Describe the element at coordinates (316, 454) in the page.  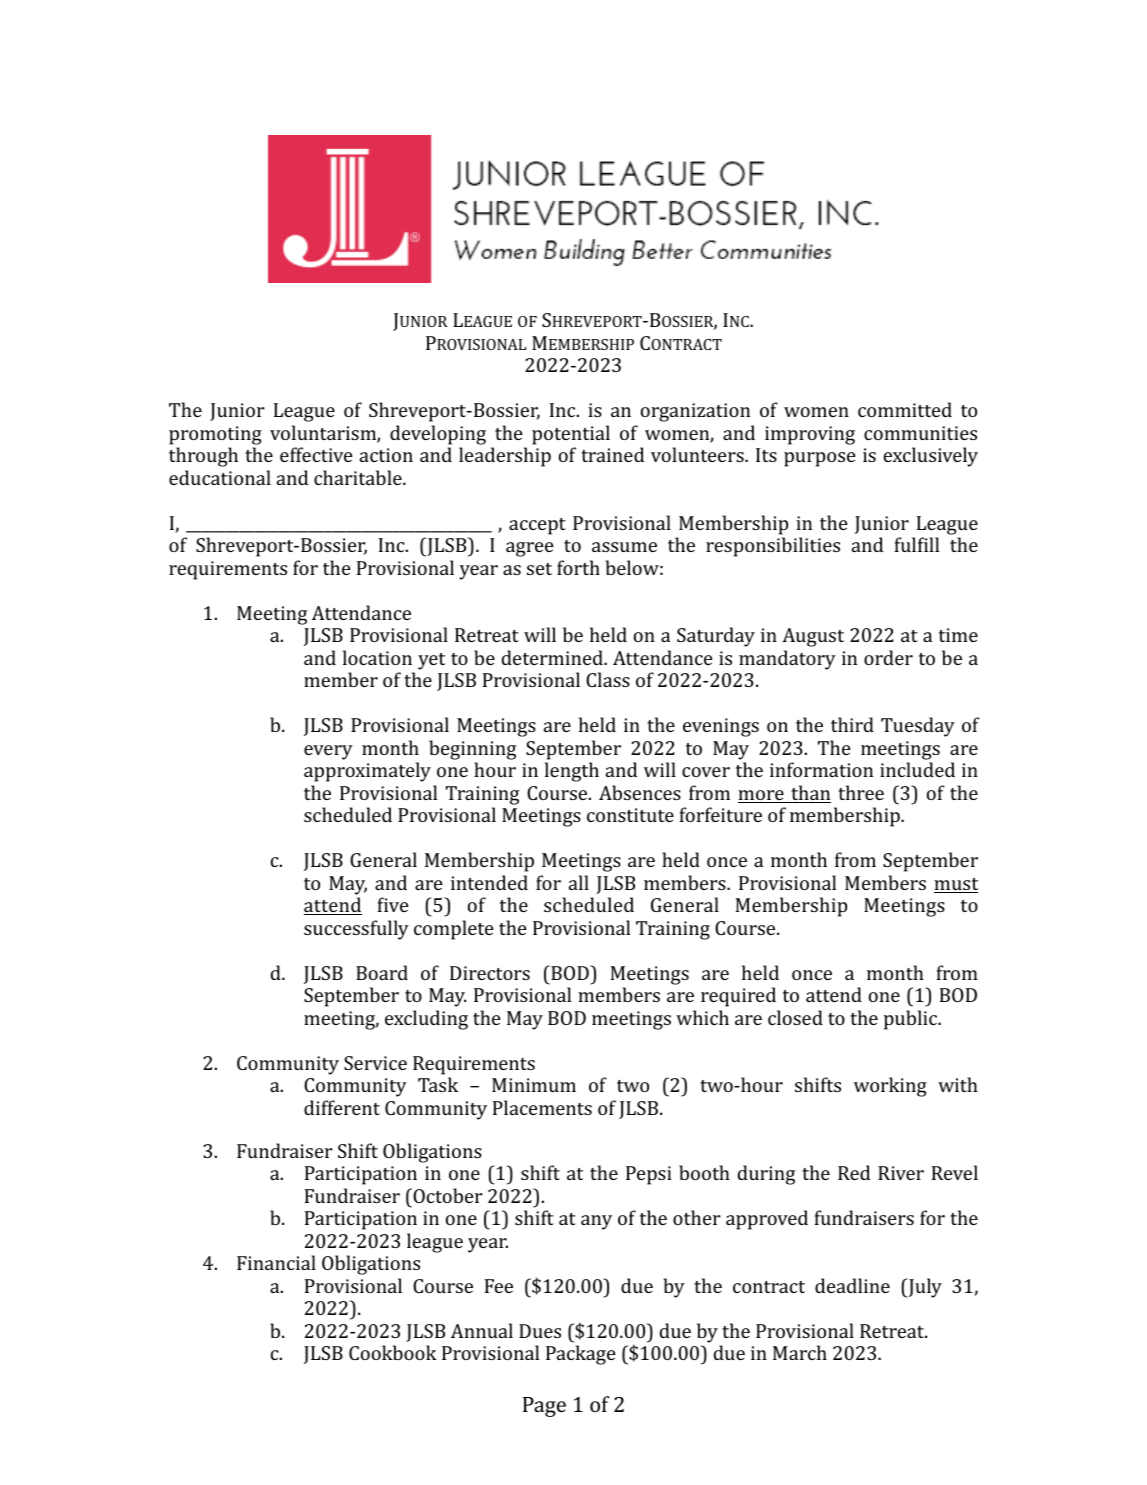
I see `effective` at that location.
